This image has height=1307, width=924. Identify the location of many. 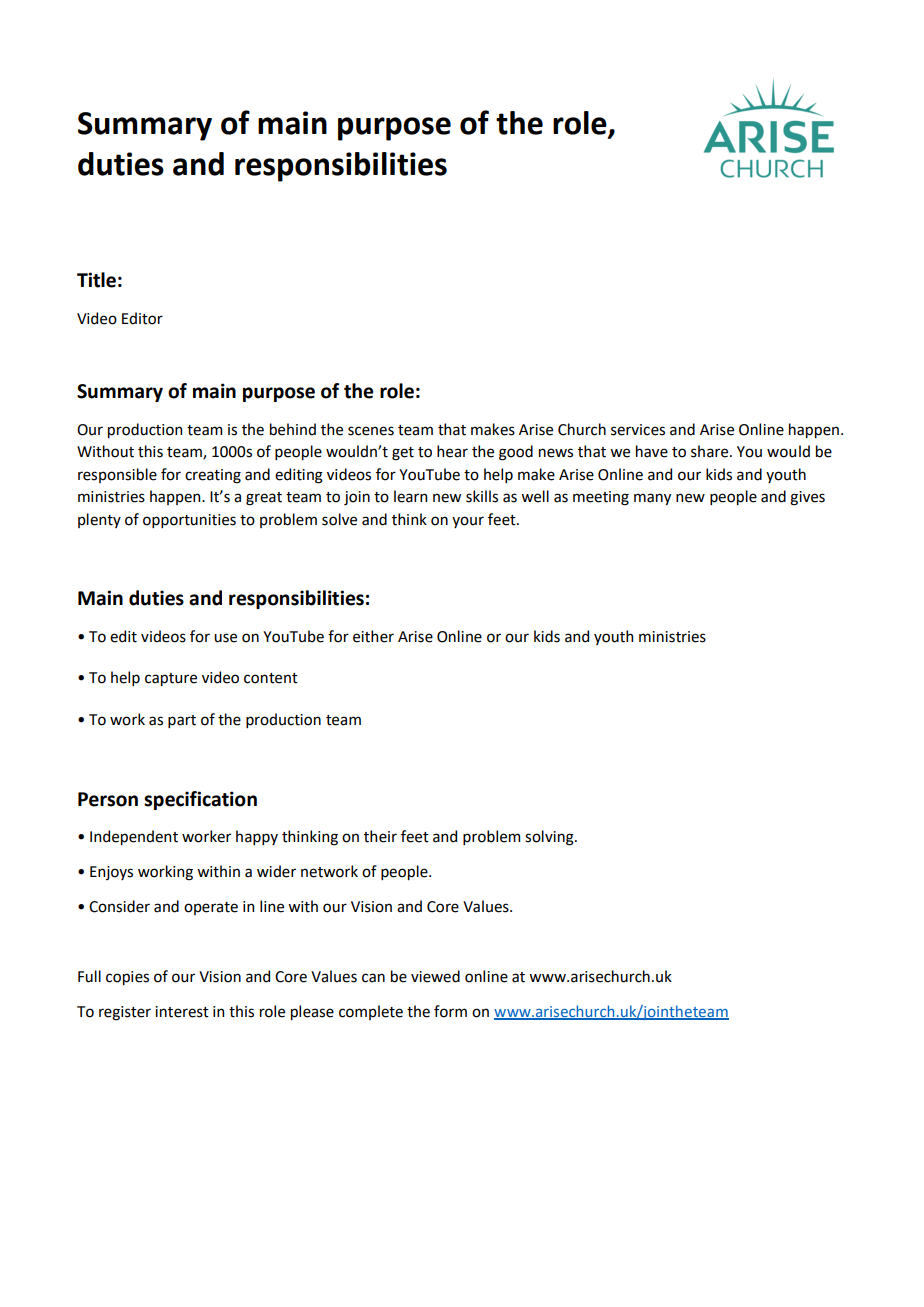
(652, 499).
